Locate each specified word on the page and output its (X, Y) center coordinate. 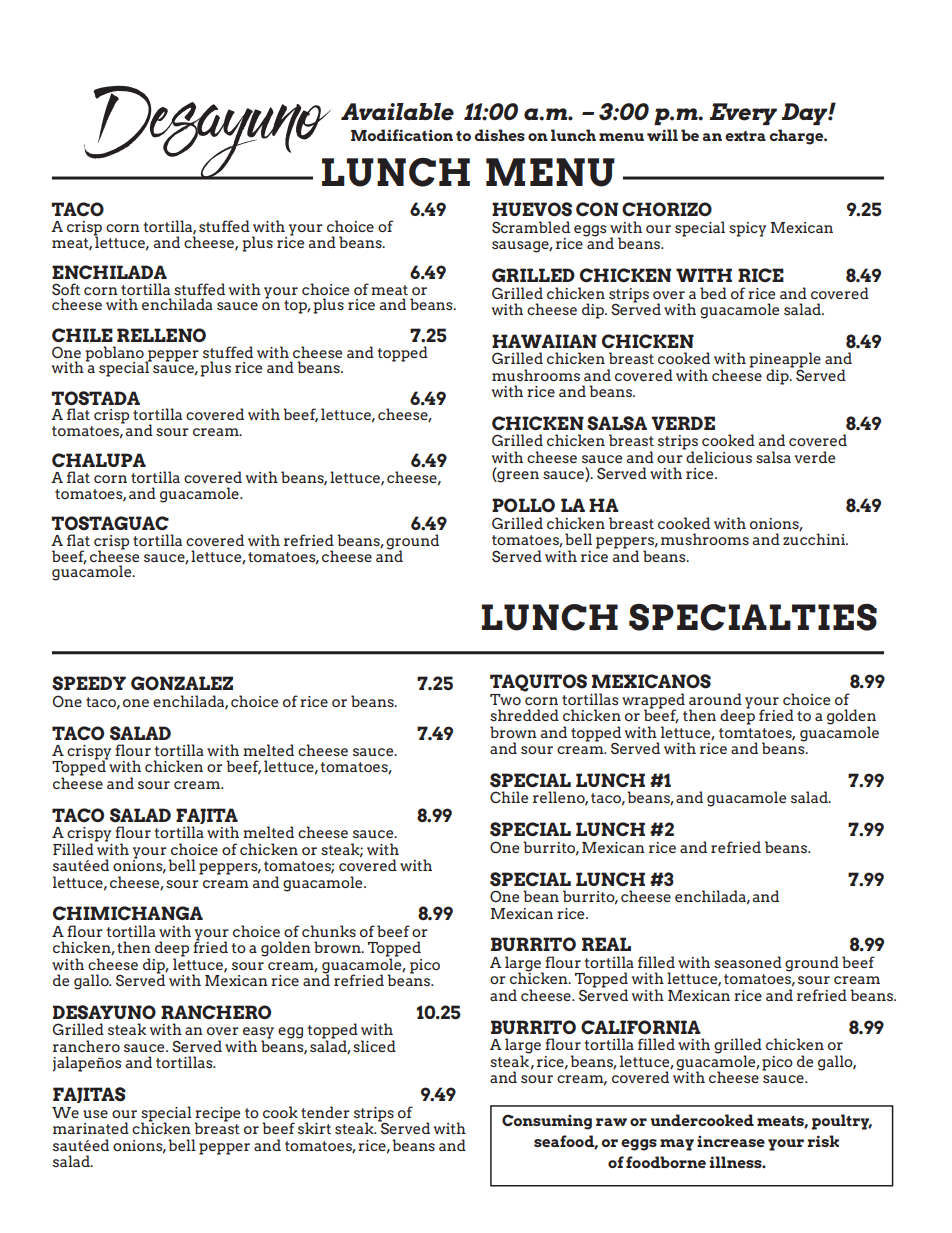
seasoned (748, 962)
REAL (606, 944)
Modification (402, 135)
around (715, 699)
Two (505, 699)
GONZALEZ (182, 683)
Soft (66, 289)
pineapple (785, 361)
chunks (329, 931)
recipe (217, 1115)
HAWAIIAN (544, 341)
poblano (115, 354)
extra (745, 136)
